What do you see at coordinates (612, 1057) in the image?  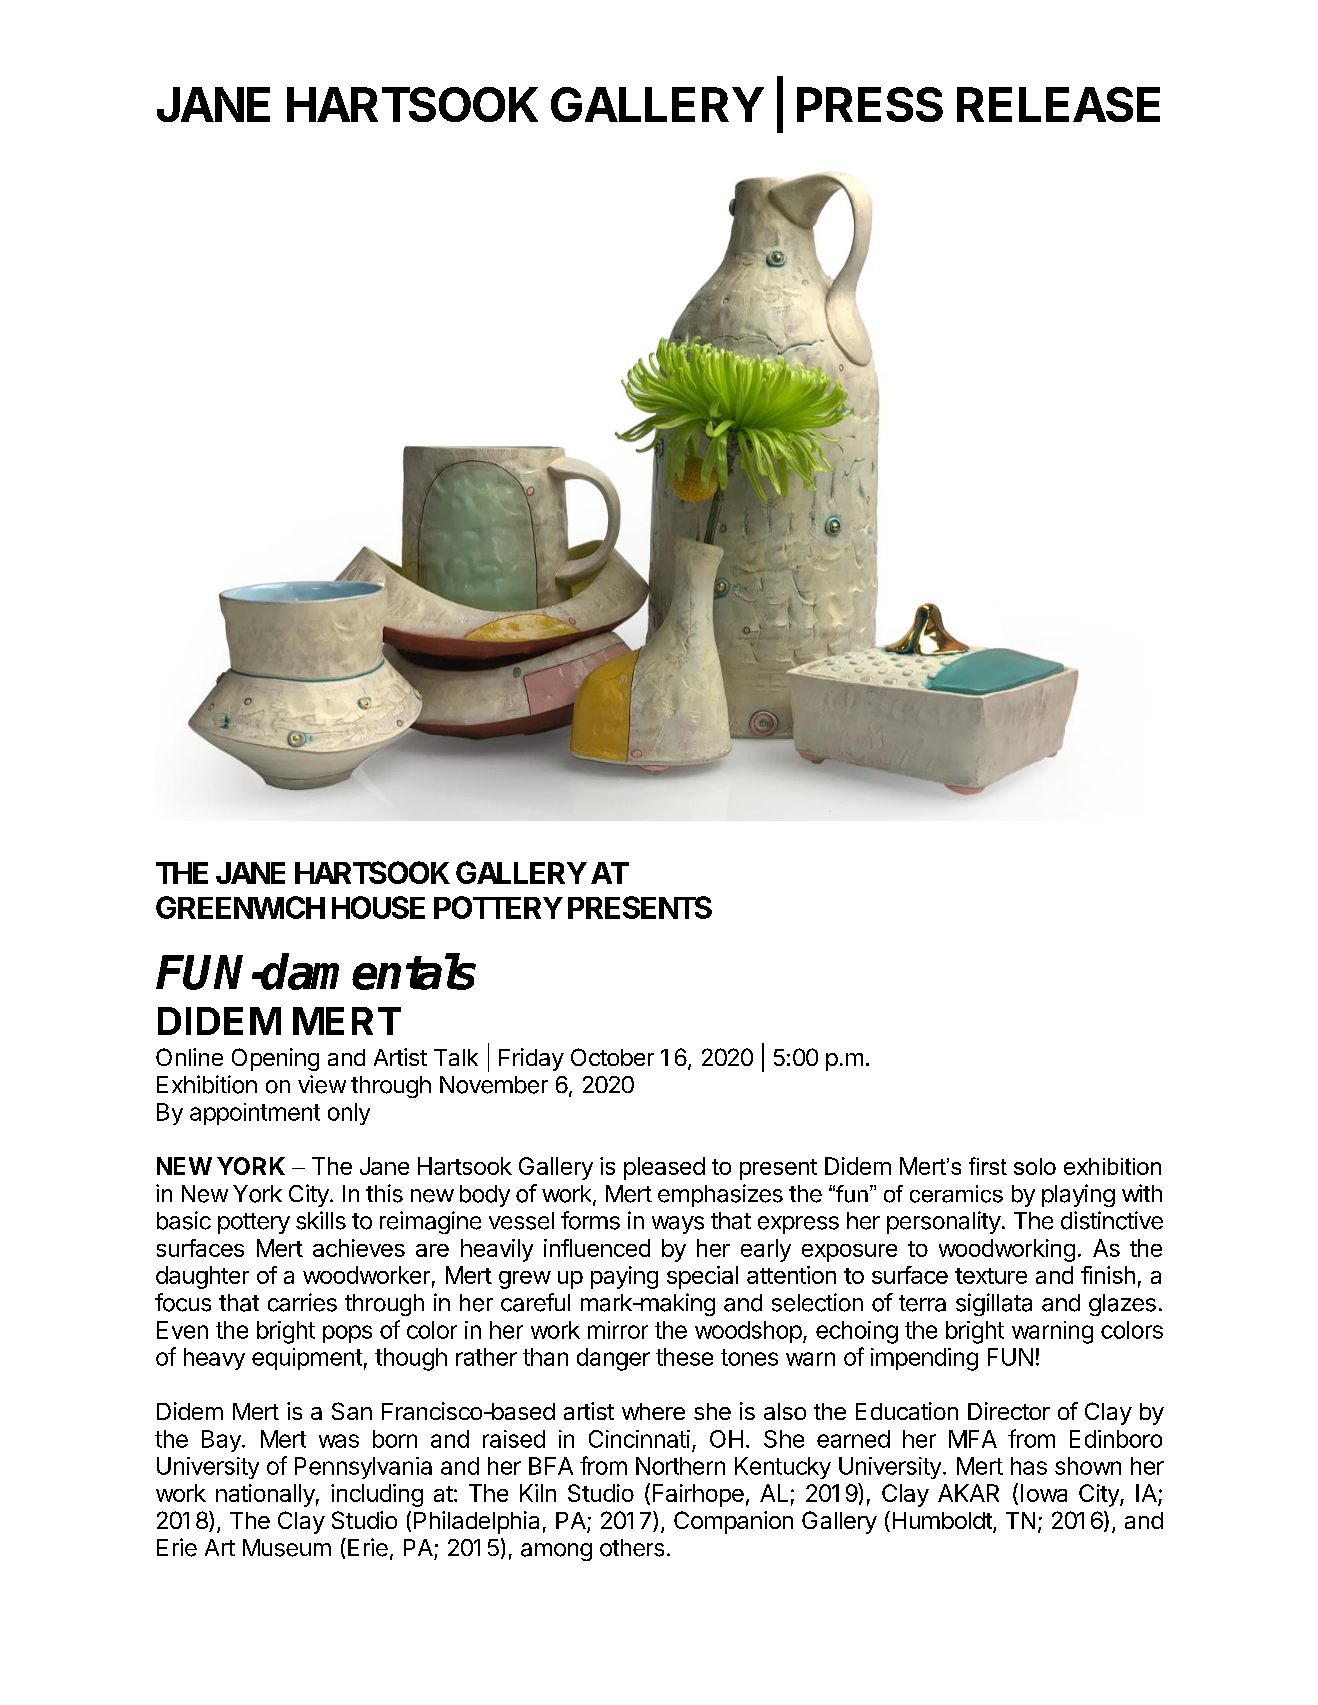 I see `October` at bounding box center [612, 1057].
